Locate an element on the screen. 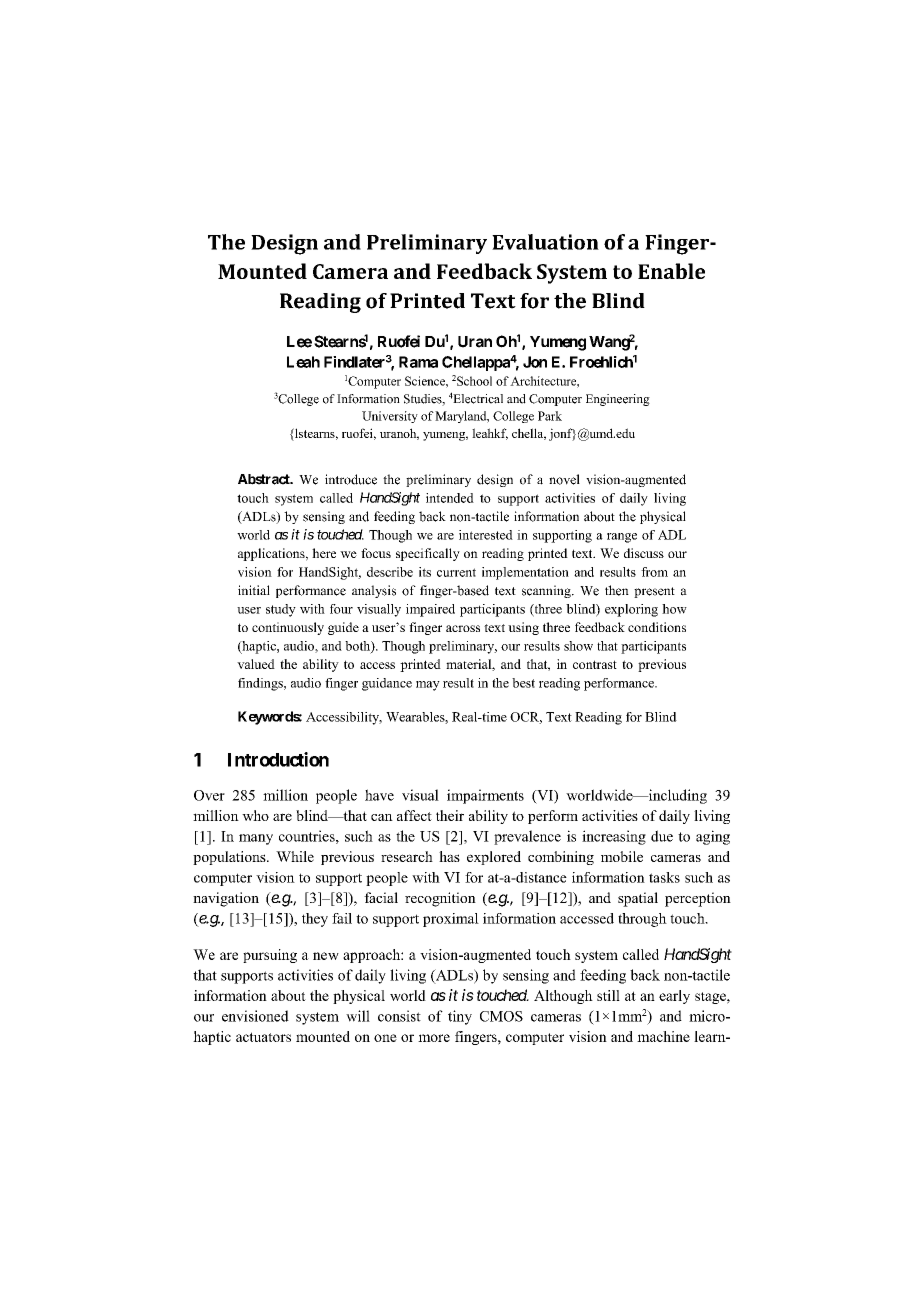 The image size is (924, 1308). Rama is located at coordinates (418, 362).
